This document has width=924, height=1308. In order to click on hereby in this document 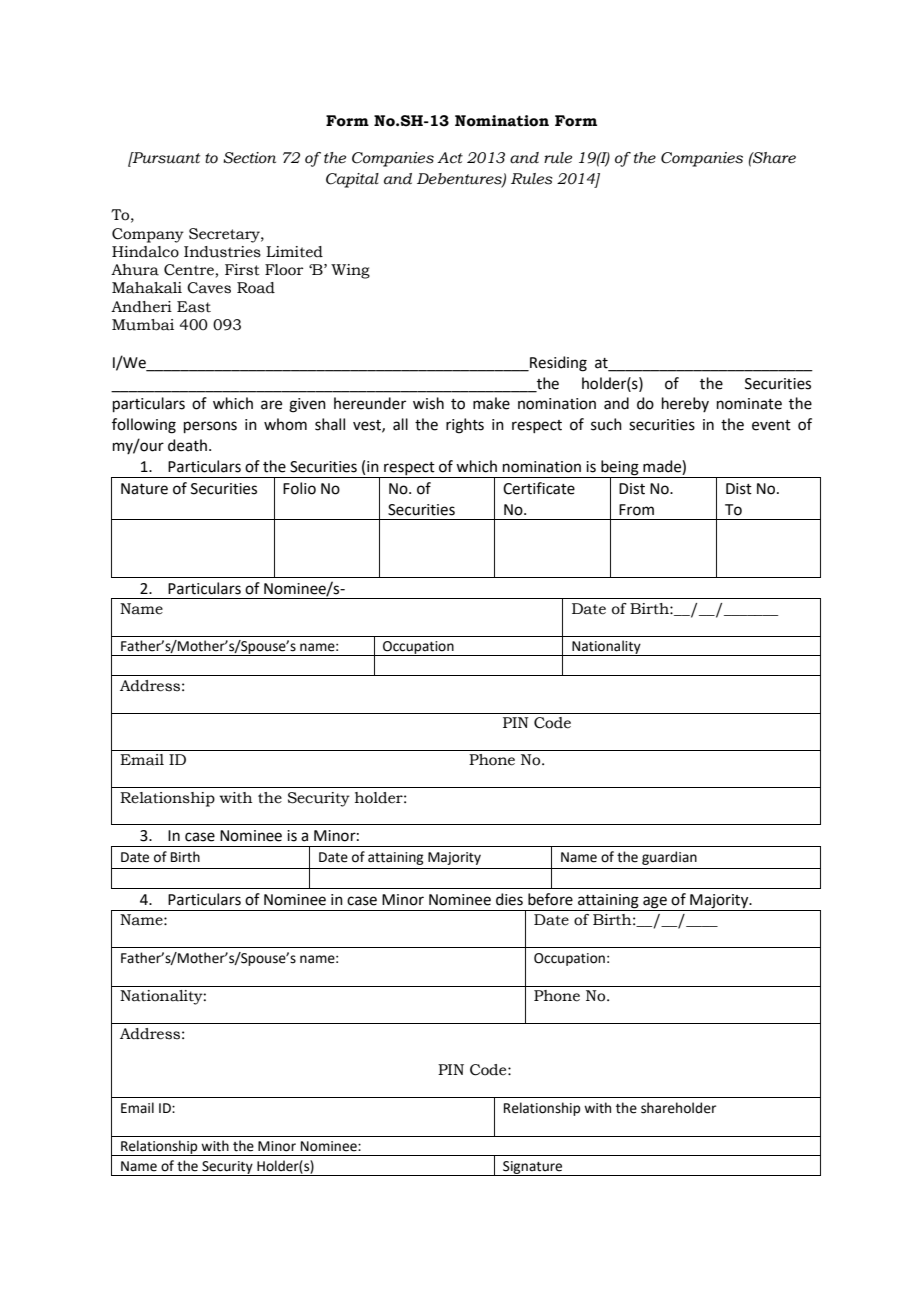, I will do `click(685, 404)`.
